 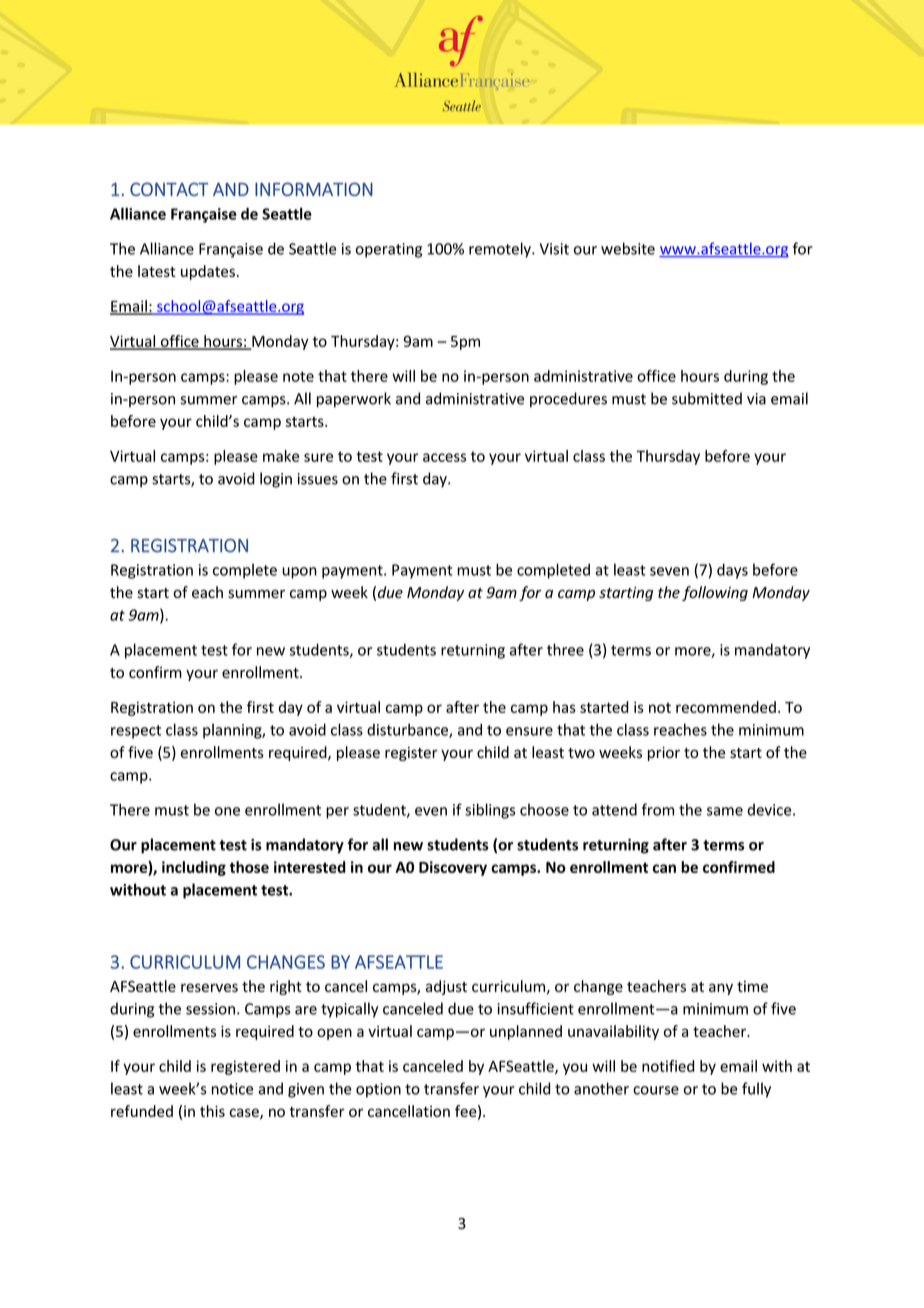 I want to click on one, so click(x=227, y=811).
